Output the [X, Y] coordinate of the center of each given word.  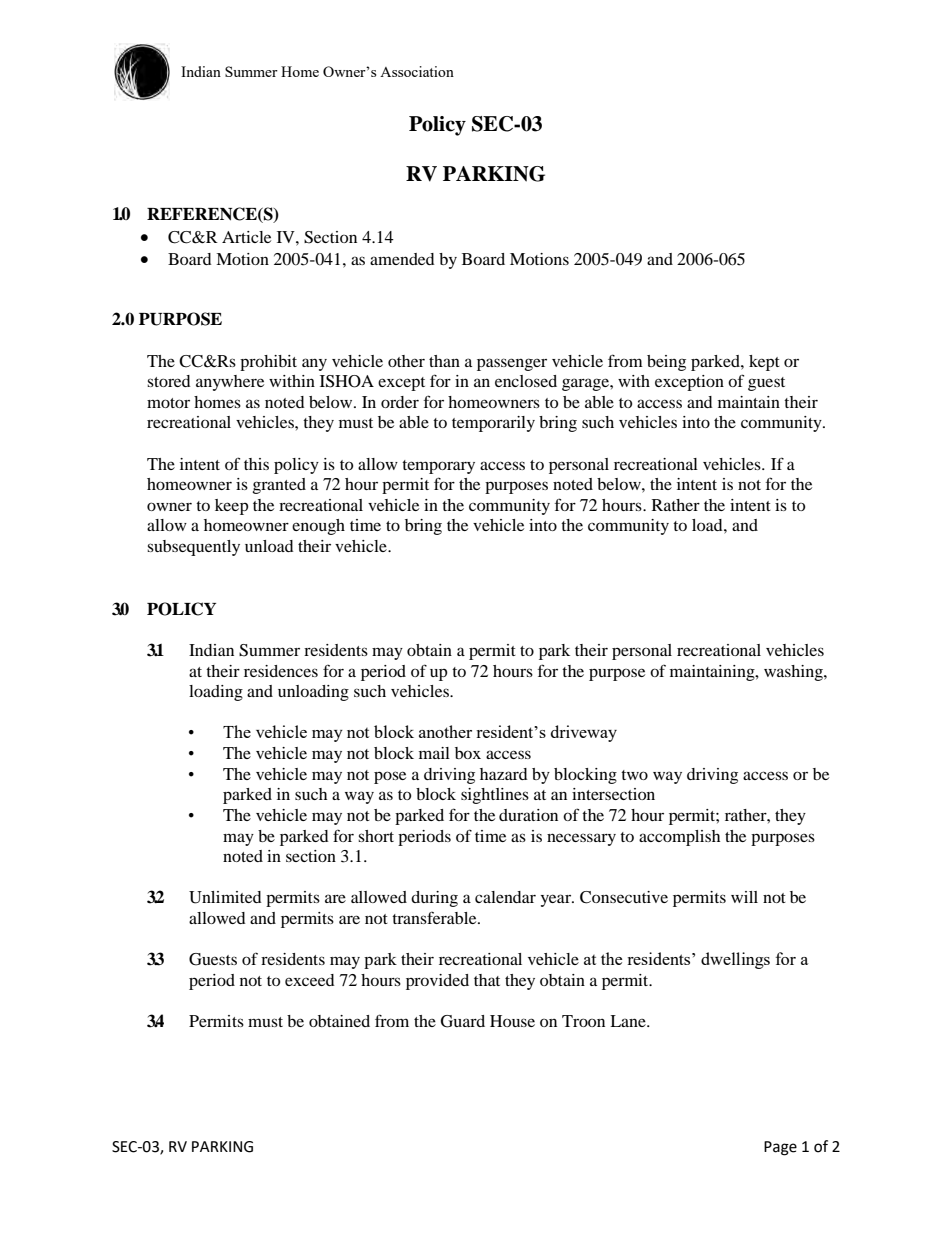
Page [780, 1148]
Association [417, 71]
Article [246, 237]
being [666, 363]
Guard [463, 1021]
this [256, 464]
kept [764, 363]
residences [281, 671]
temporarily [493, 424]
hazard [504, 774]
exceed [310, 980]
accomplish [679, 838]
